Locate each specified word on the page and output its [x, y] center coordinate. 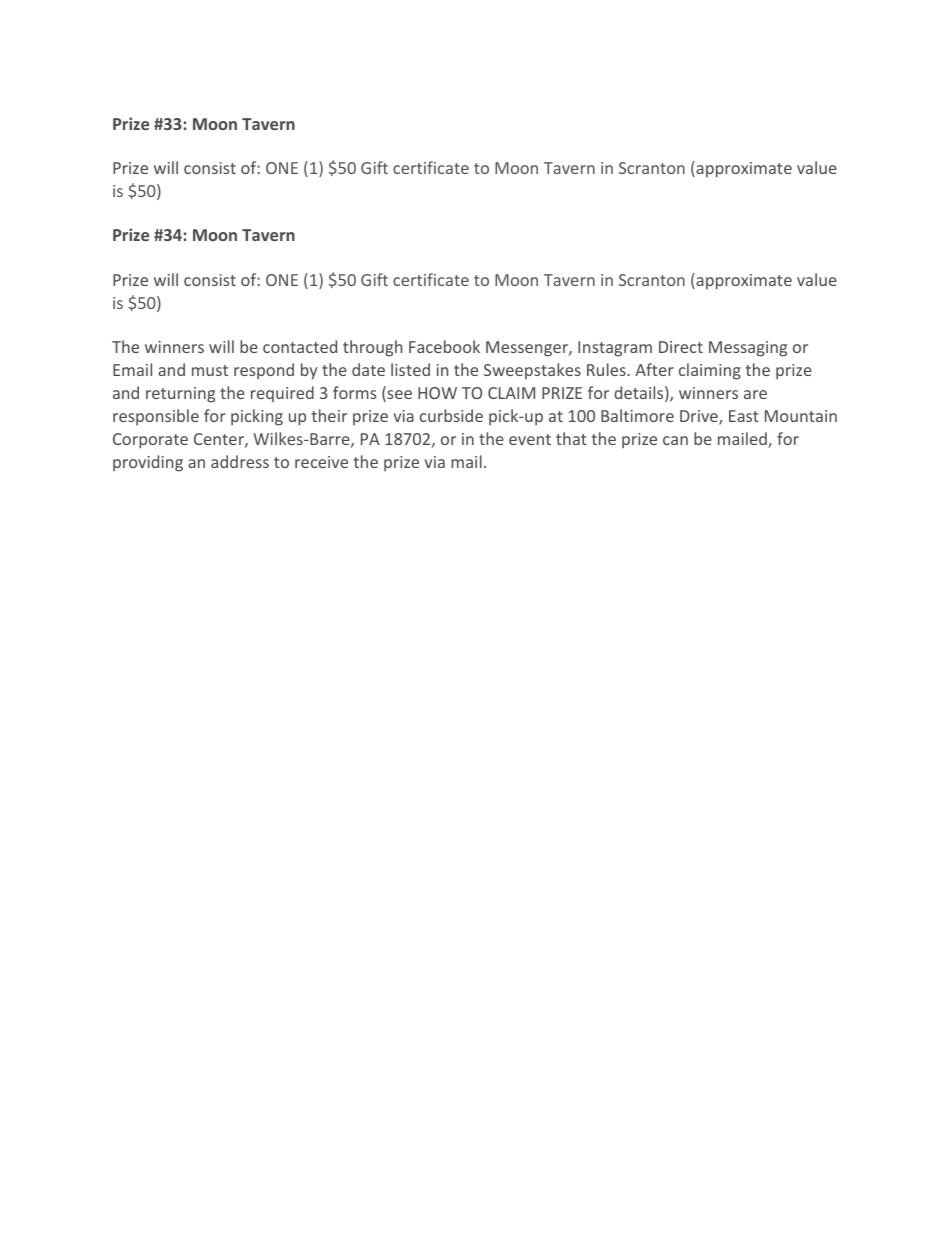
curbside [451, 415]
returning [180, 395]
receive [321, 462]
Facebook [444, 346]
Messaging [748, 349]
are [755, 394]
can [675, 440]
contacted [300, 346]
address [240, 461]
